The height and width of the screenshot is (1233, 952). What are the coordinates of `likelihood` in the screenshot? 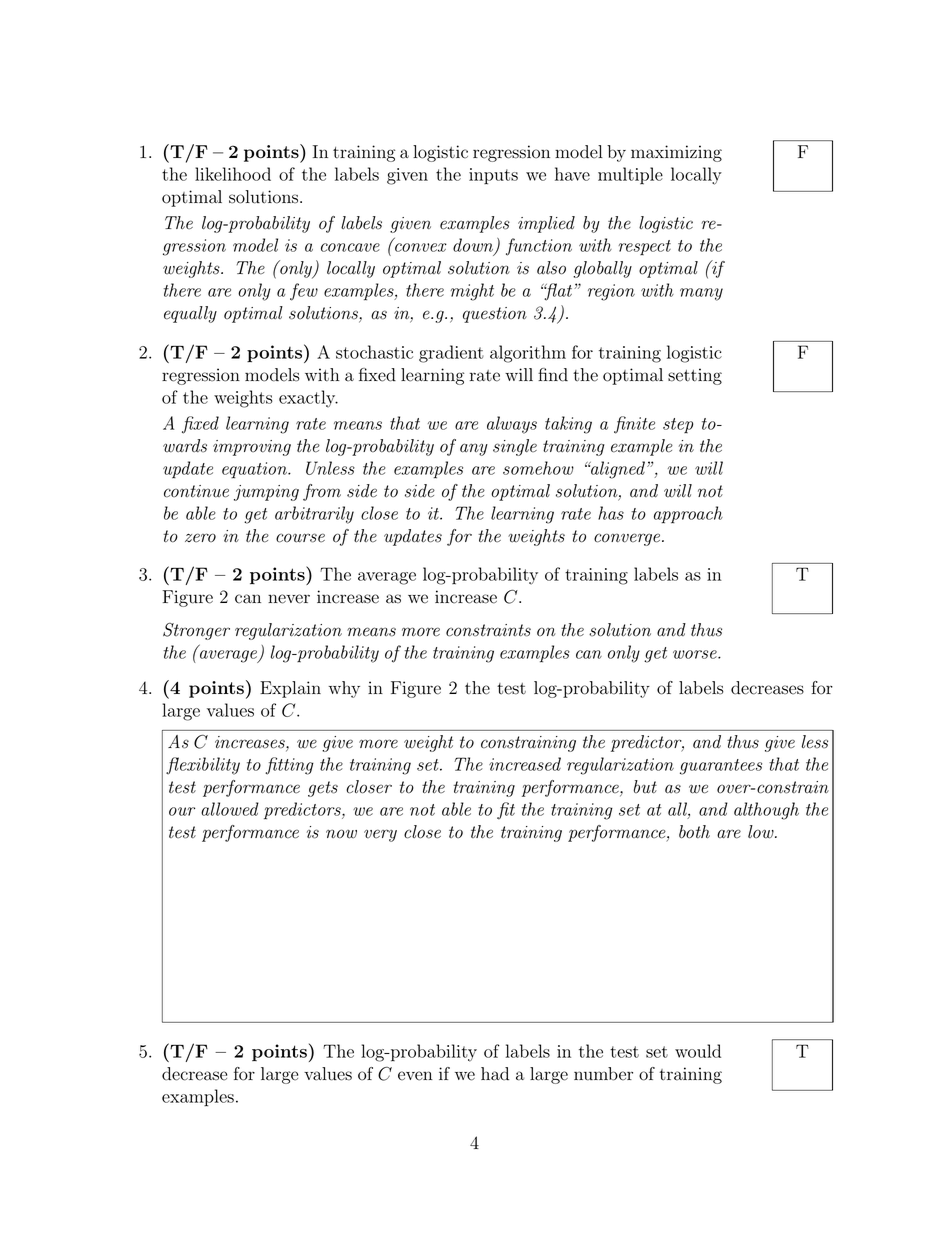 It's located at (233, 174).
